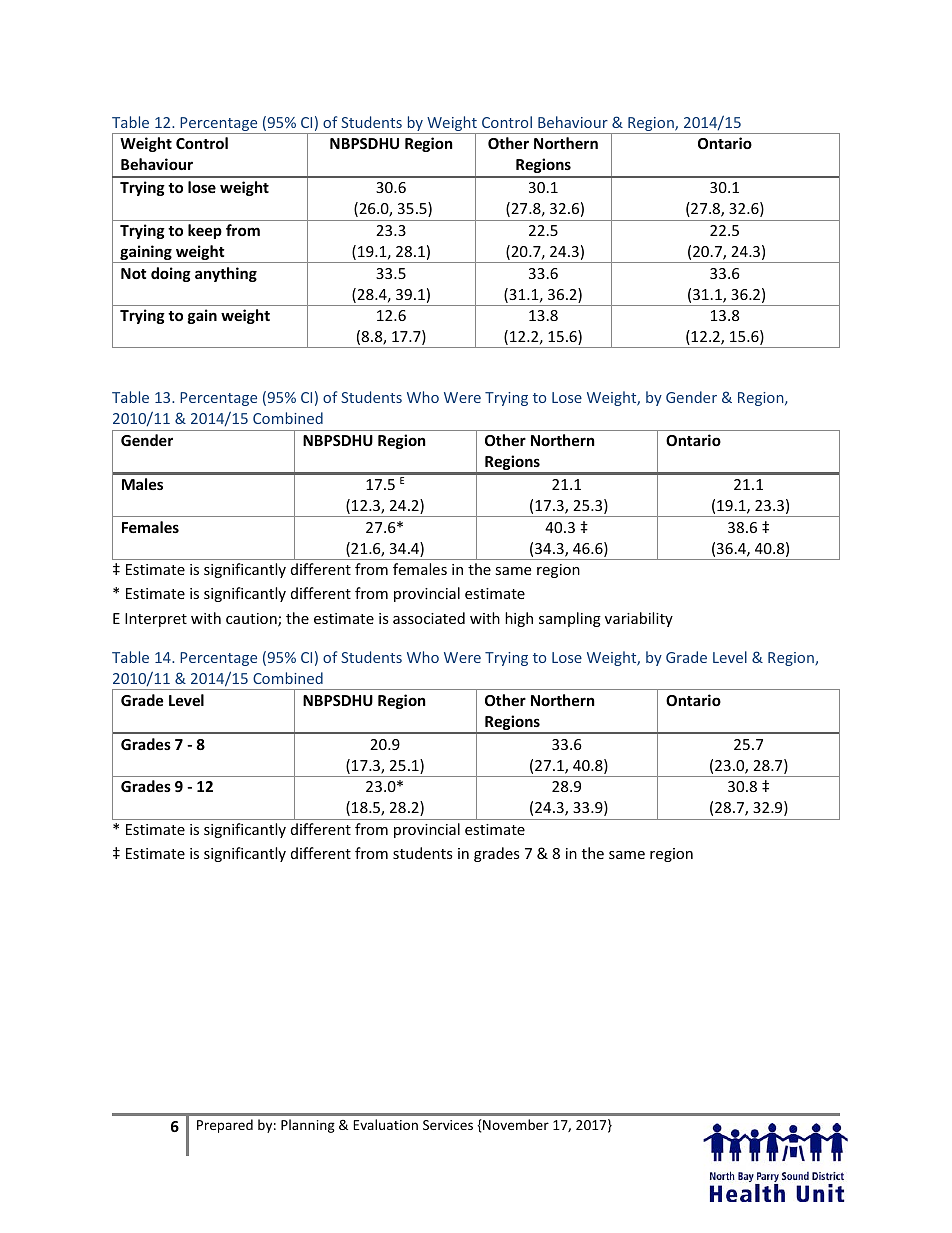 The image size is (952, 1233). What do you see at coordinates (171, 274) in the screenshot?
I see `doing` at bounding box center [171, 274].
